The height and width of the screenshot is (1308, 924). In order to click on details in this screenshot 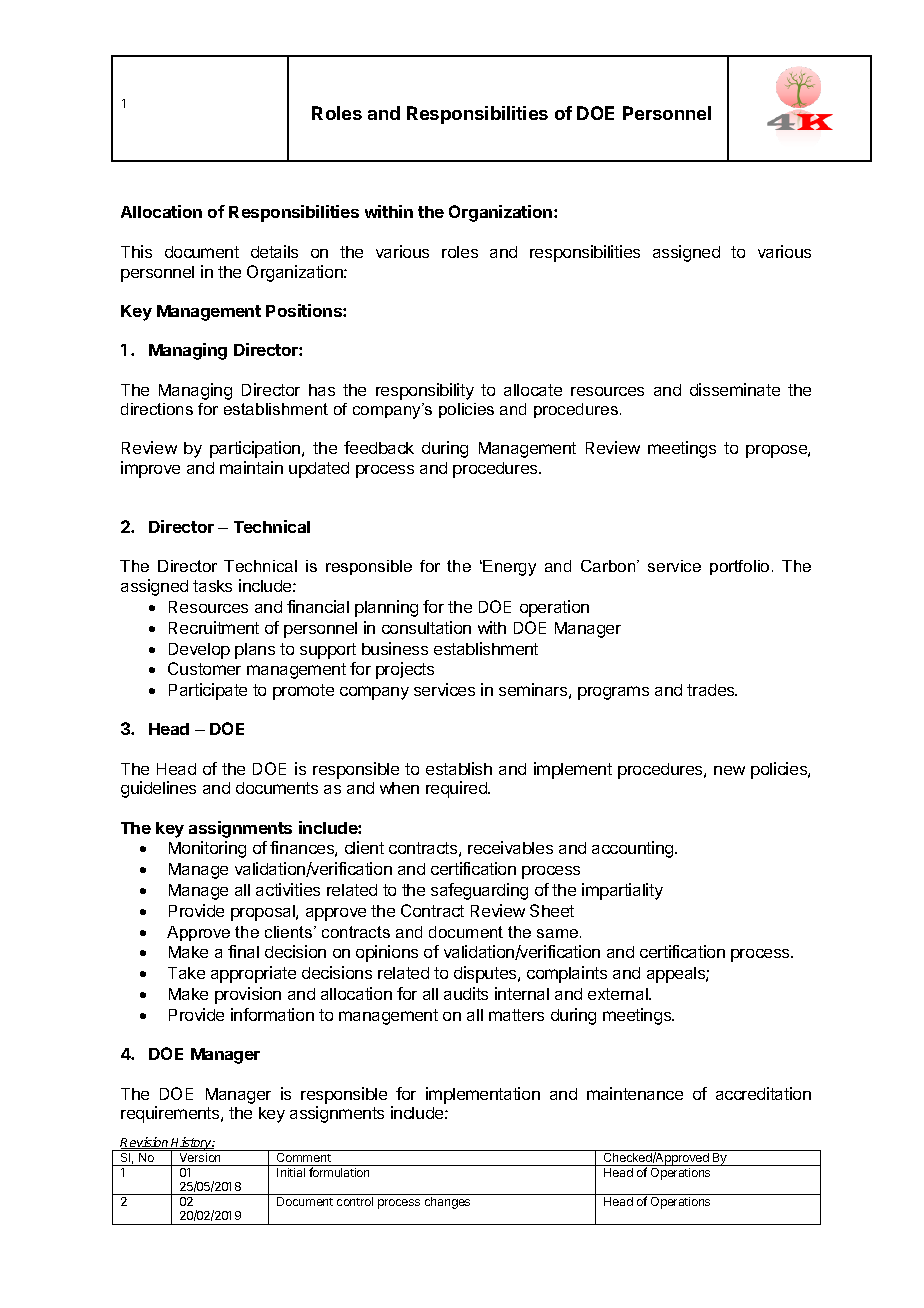, I will do `click(274, 251)`.
